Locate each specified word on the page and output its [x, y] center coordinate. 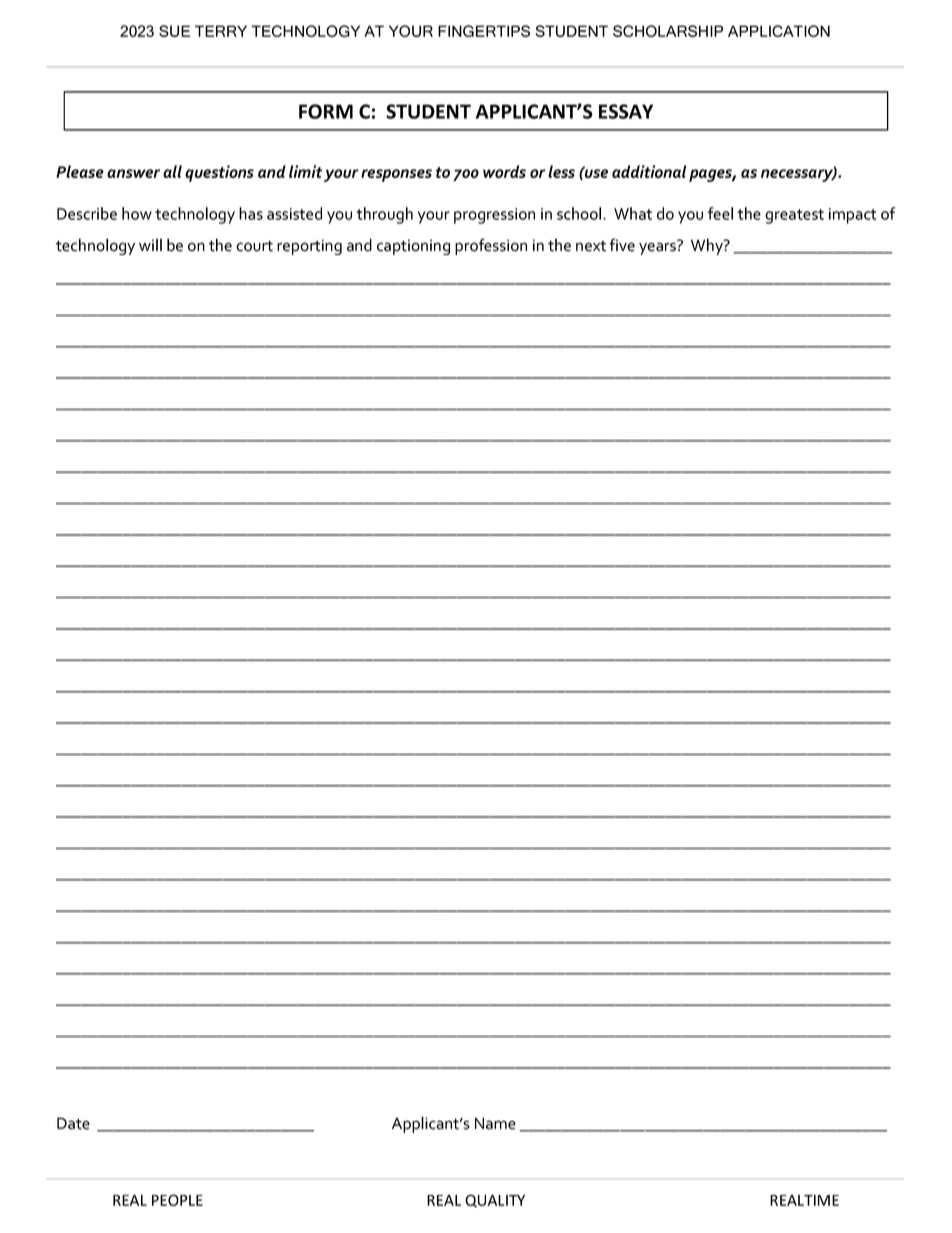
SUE [174, 31]
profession [491, 246]
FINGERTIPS [484, 31]
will [150, 244]
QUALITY [495, 1201]
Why [708, 246]
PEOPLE [177, 1200]
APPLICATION [779, 31]
